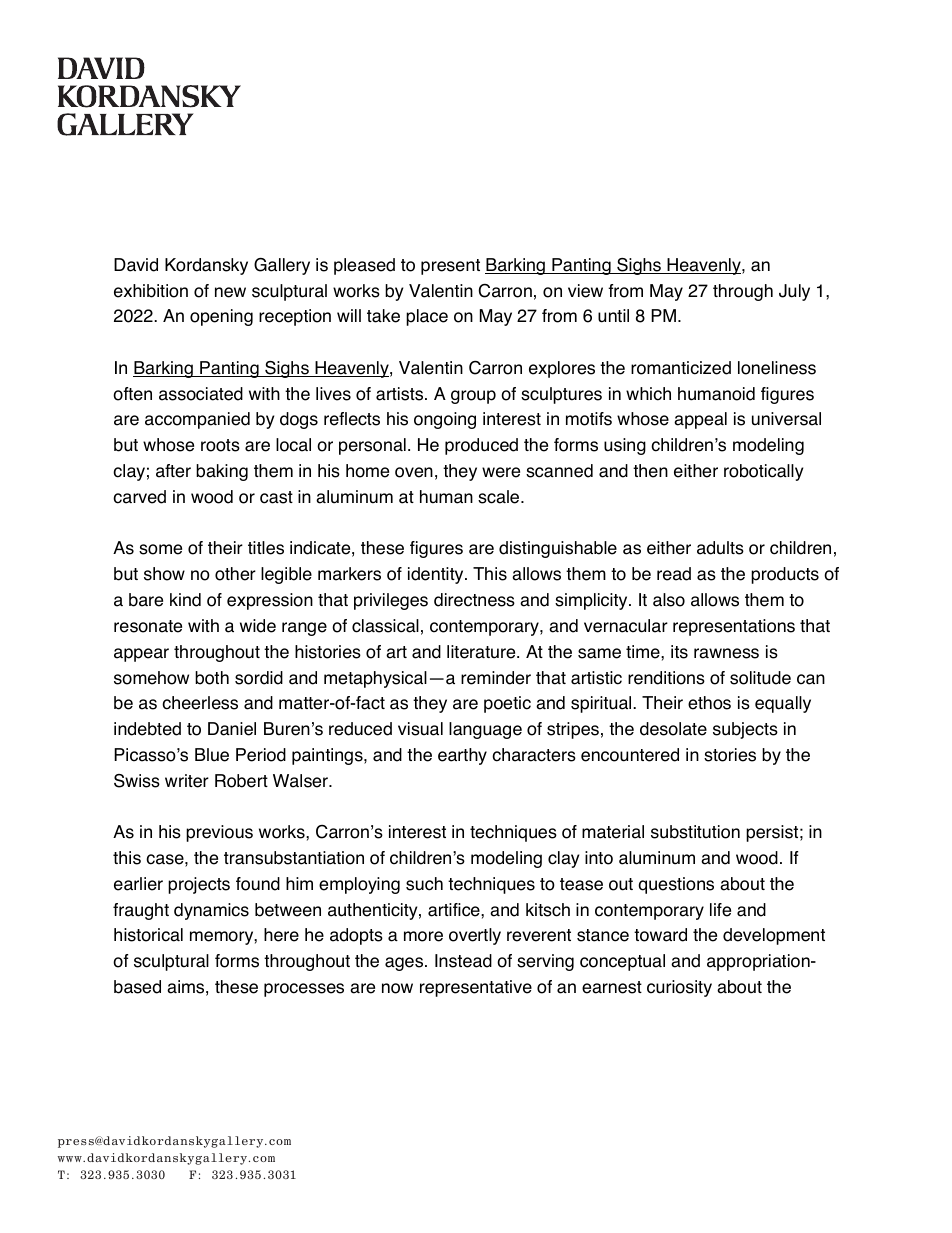  What do you see at coordinates (726, 653) in the screenshot?
I see `rawness` at bounding box center [726, 653].
